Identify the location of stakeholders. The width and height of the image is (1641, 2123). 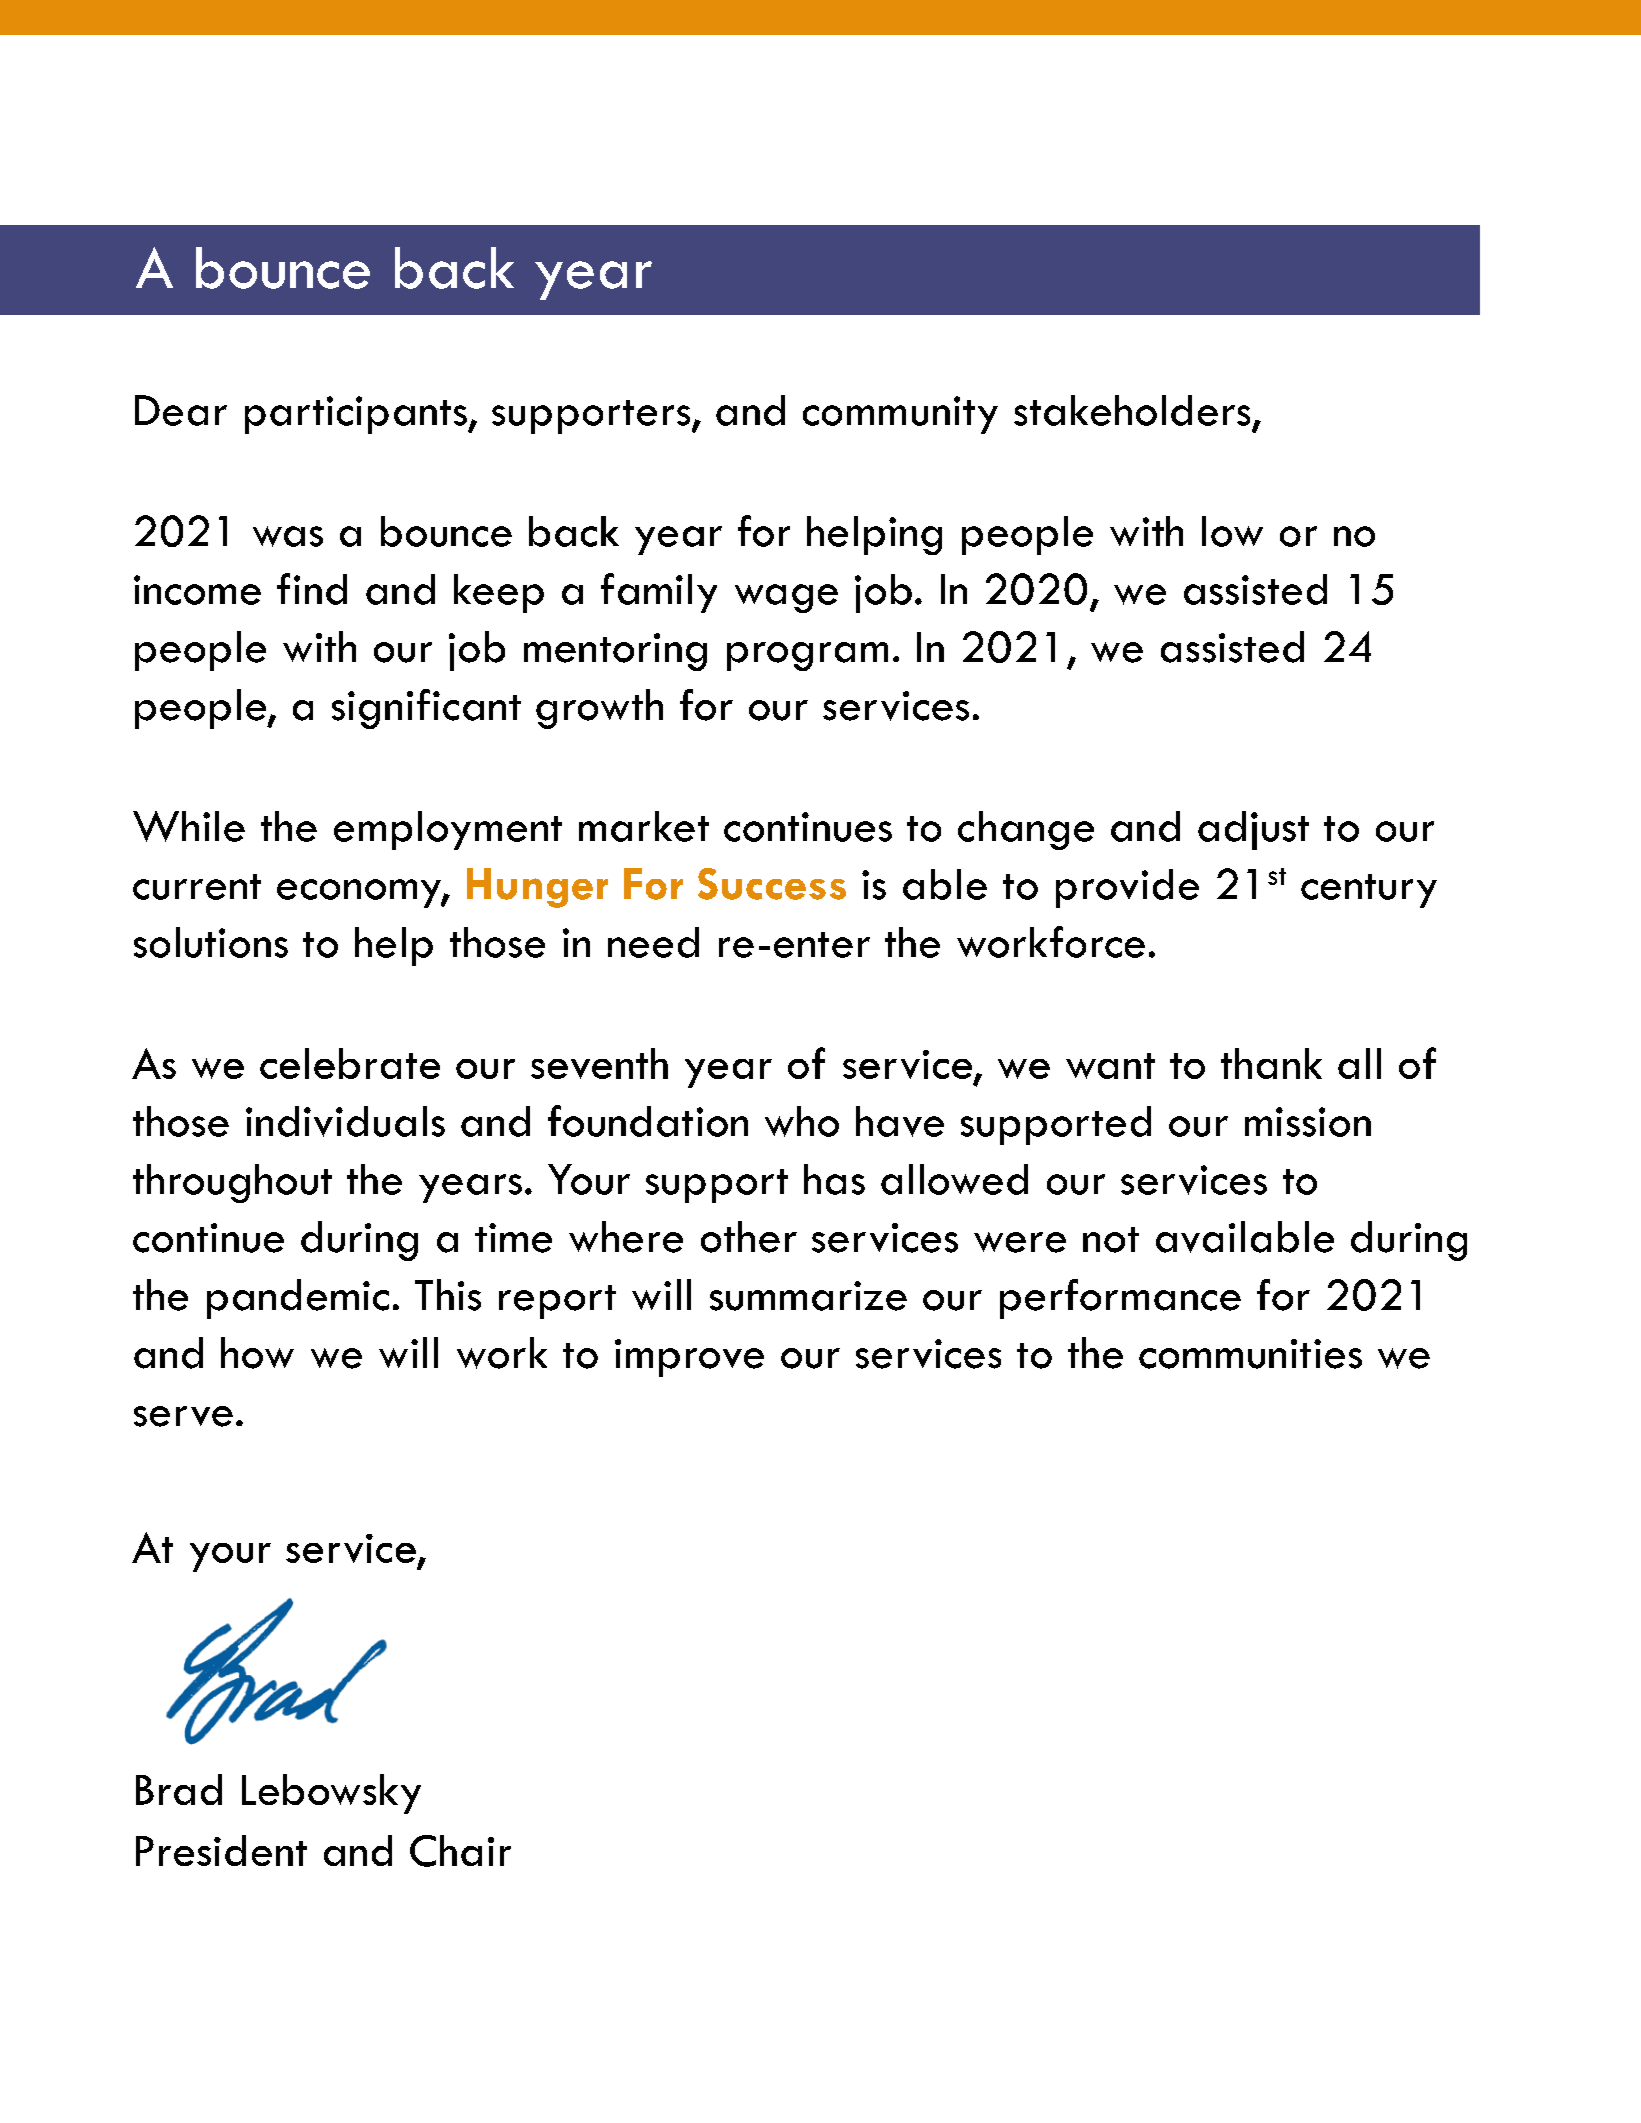
(1132, 410).
